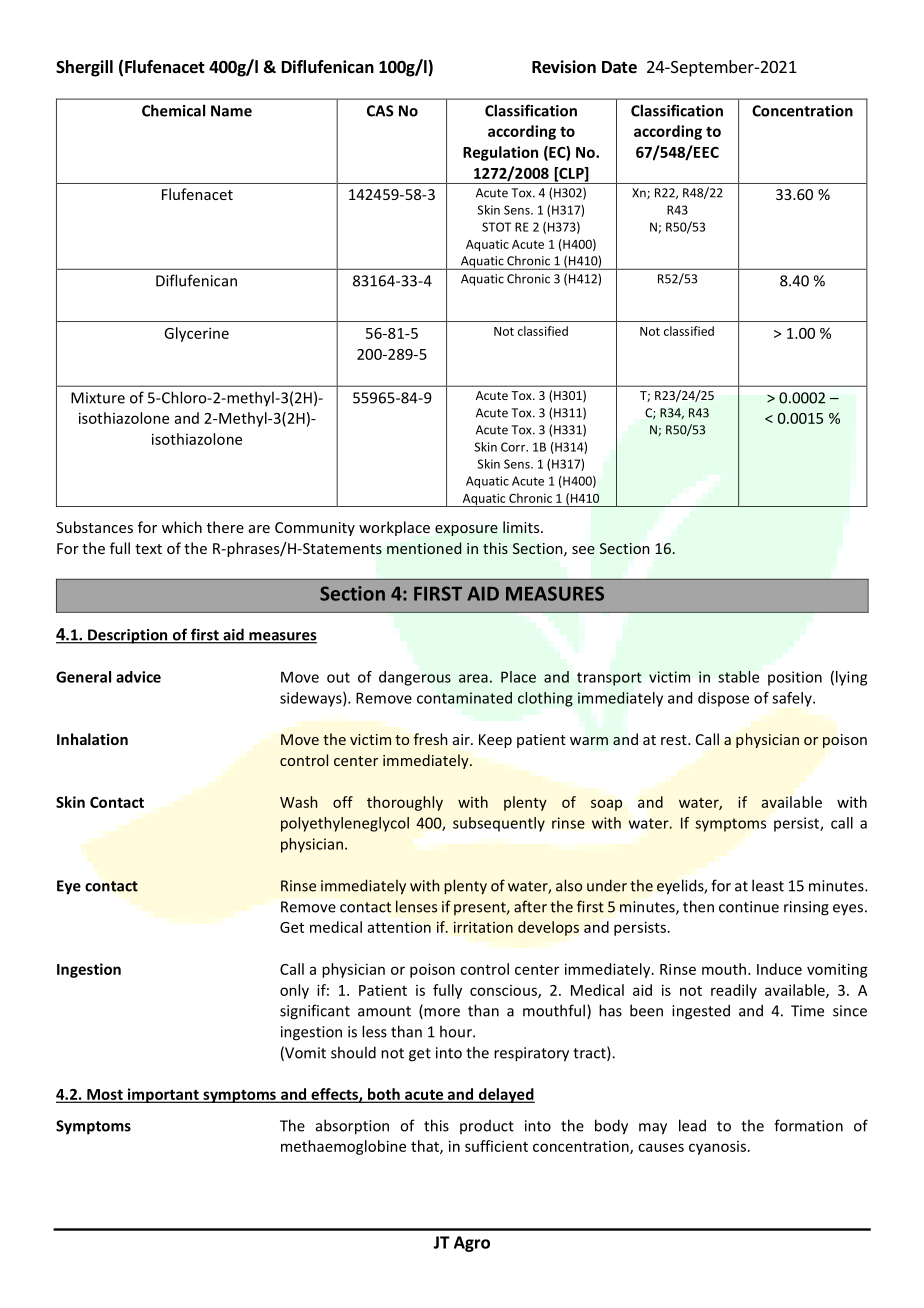 Image resolution: width=924 pixels, height=1308 pixels. What do you see at coordinates (717, 1148) in the image?
I see `cyanosis` at bounding box center [717, 1148].
